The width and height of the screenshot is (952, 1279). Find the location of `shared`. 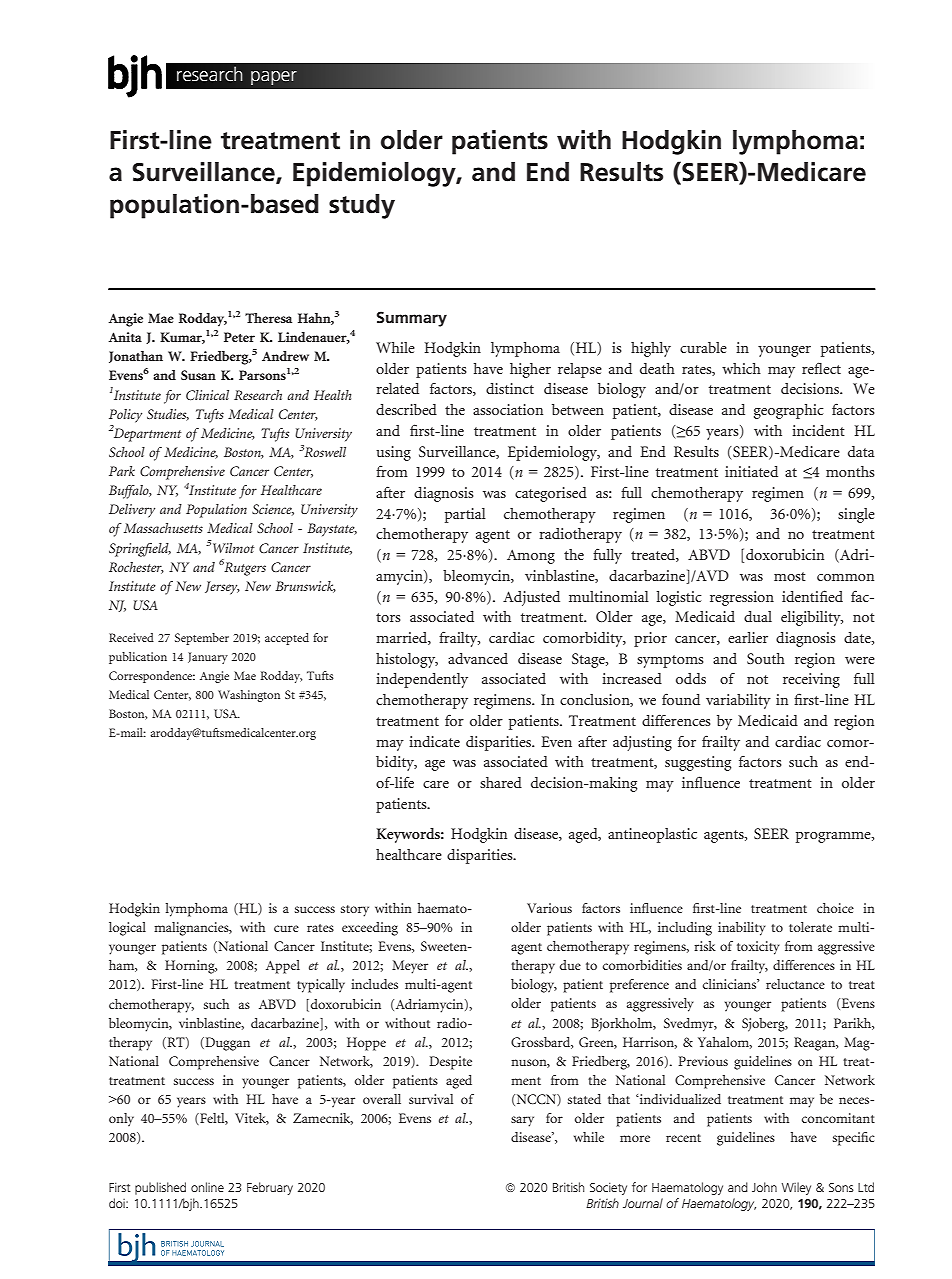

shared is located at coordinates (501, 782).
